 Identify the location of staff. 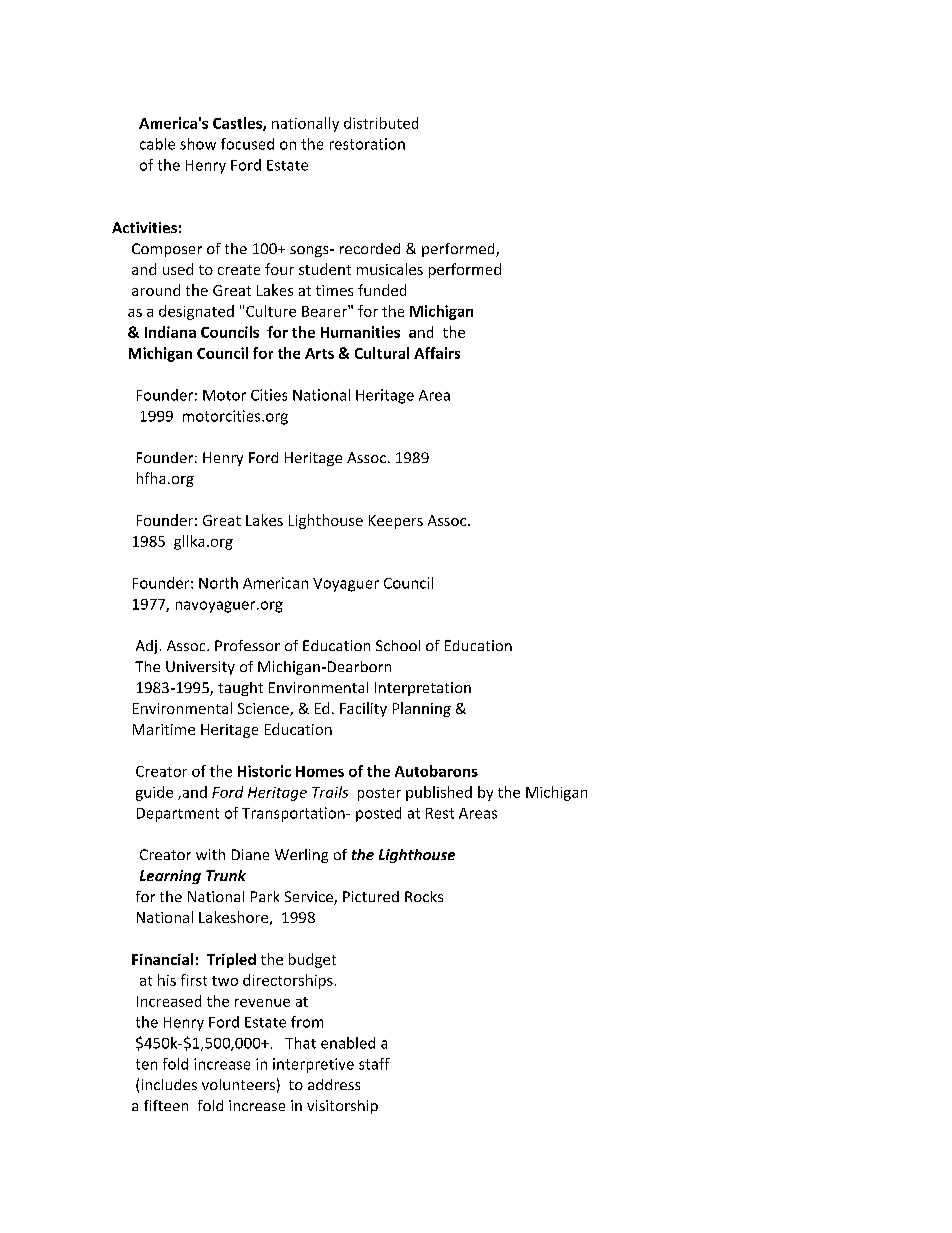
(374, 1064).
